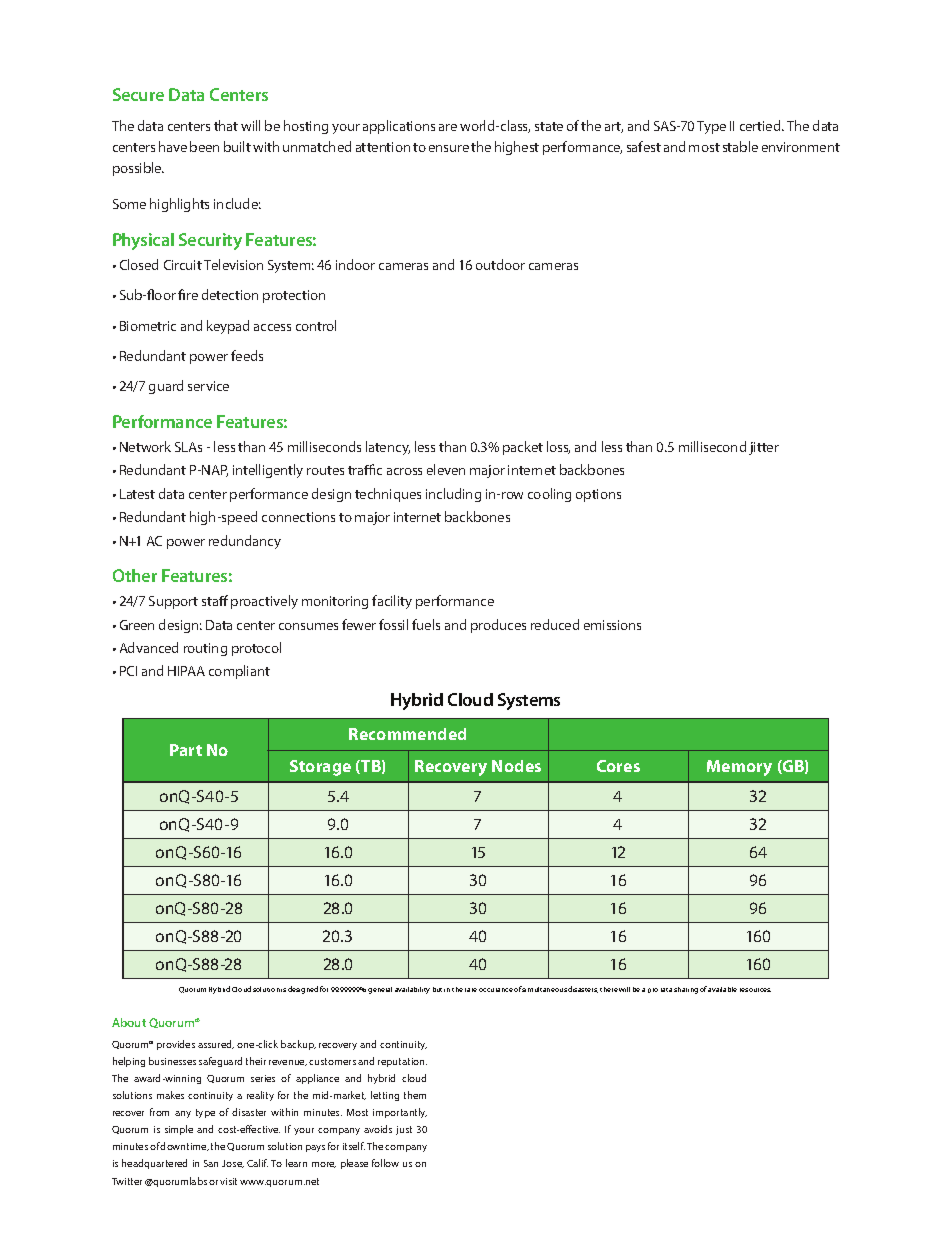 Image resolution: width=952 pixels, height=1233 pixels. Describe the element at coordinates (449, 148) in the image. I see `ensure` at that location.
